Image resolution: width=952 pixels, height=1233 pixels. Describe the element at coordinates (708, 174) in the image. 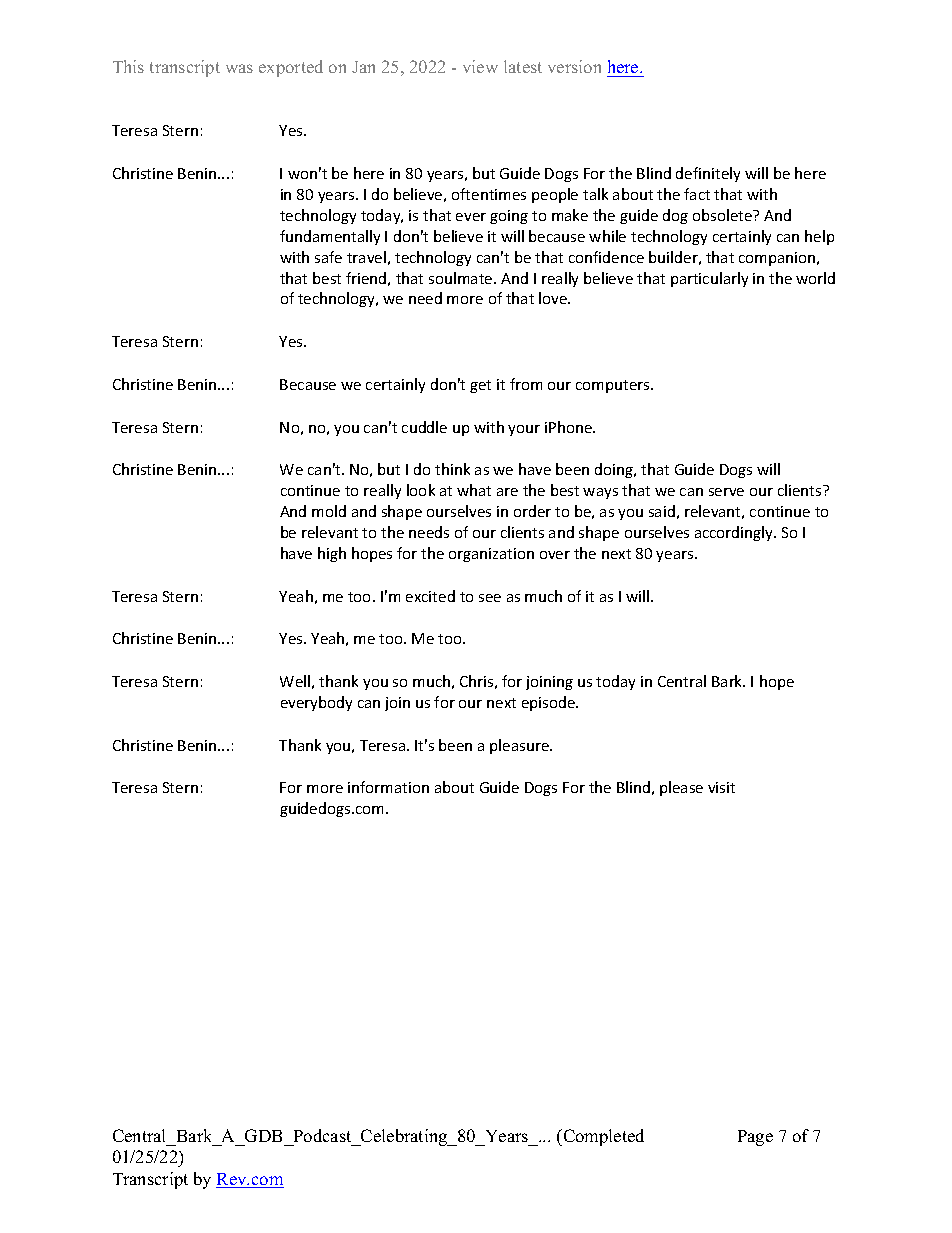

I see `definitely` at that location.
